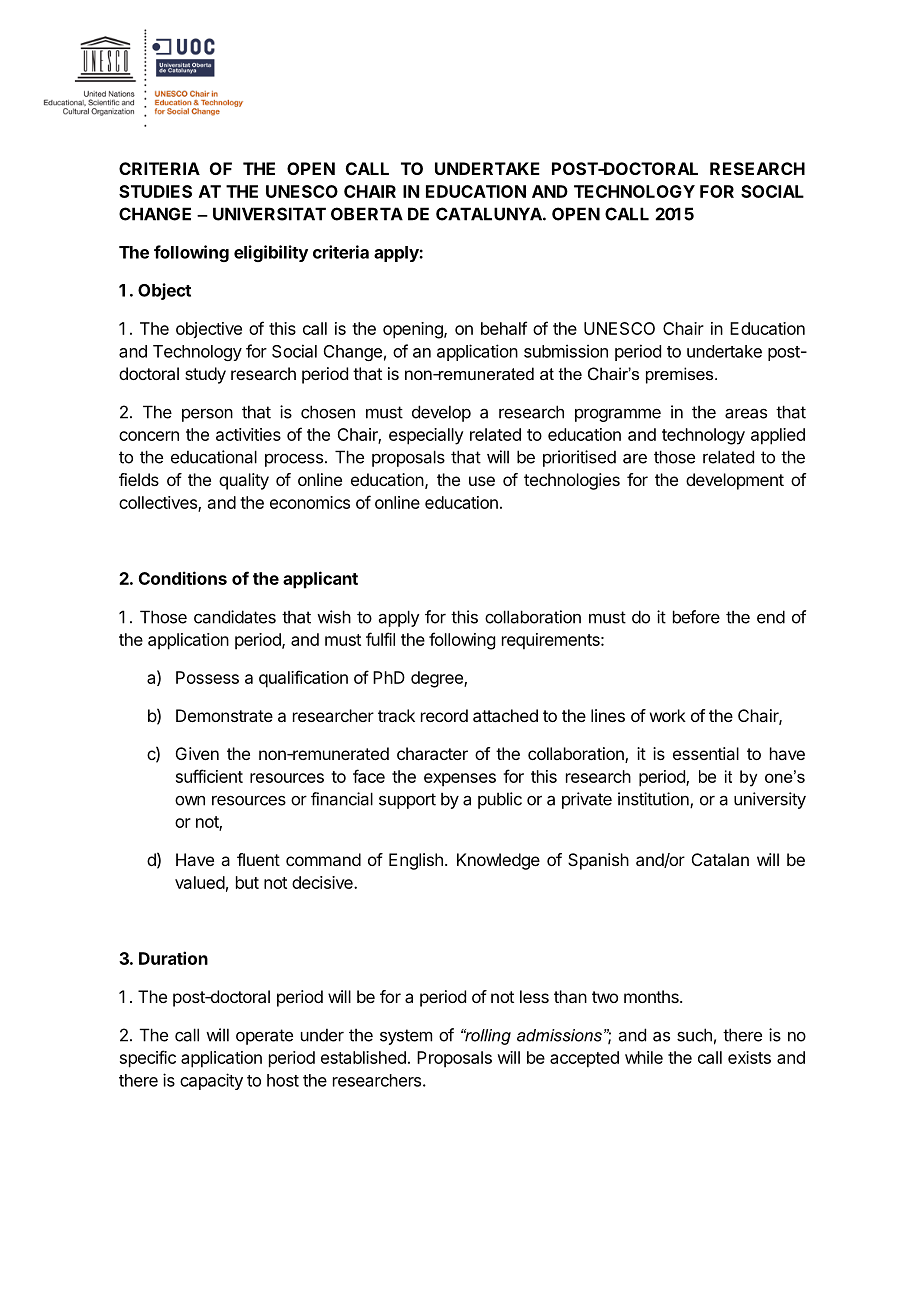  Describe the element at coordinates (211, 1081) in the screenshot. I see `capacity` at that location.
